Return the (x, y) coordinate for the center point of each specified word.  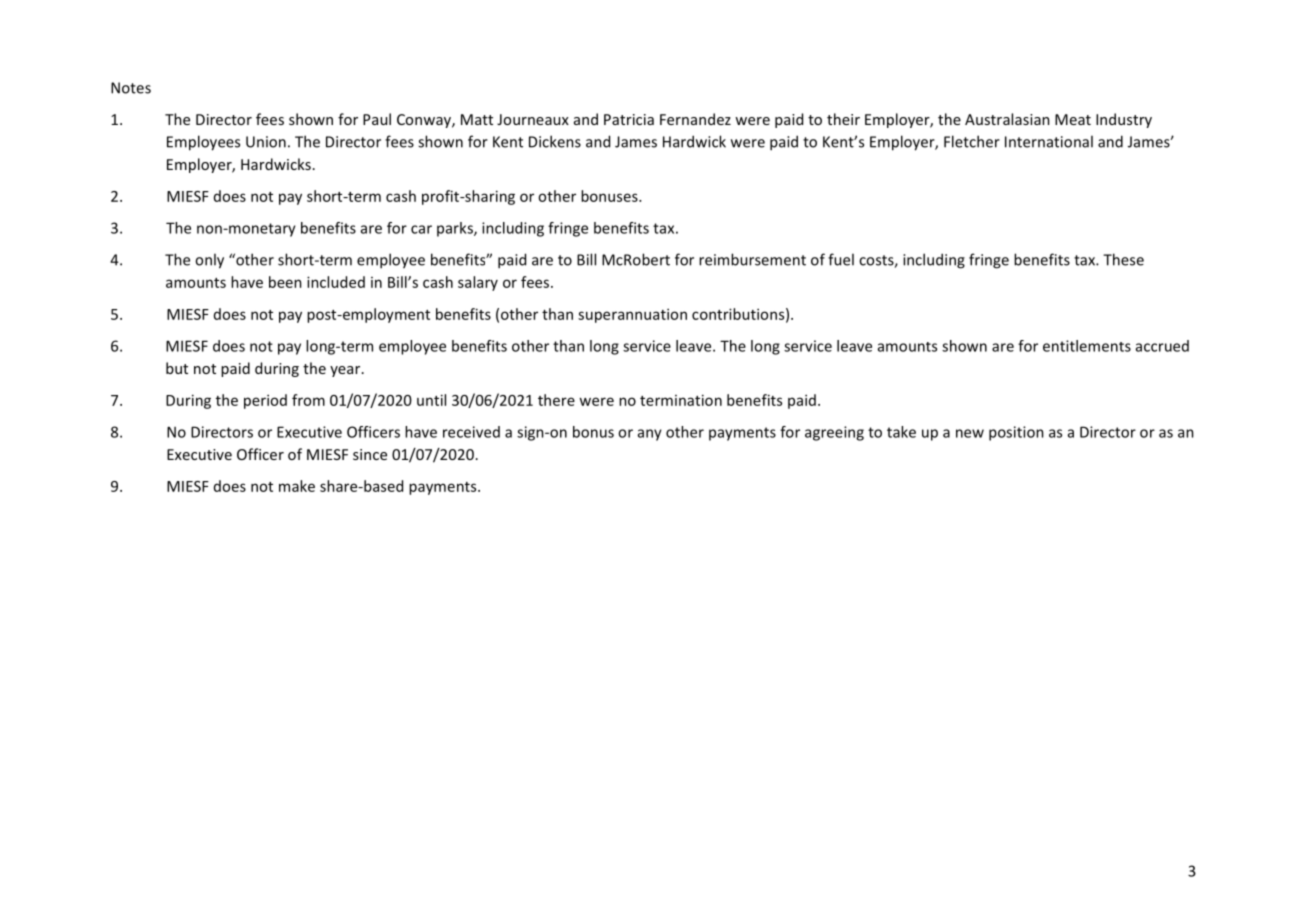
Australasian (1007, 119)
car (421, 229)
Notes (131, 88)
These (1123, 259)
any (650, 435)
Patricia (629, 119)
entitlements (1087, 346)
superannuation (632, 315)
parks (456, 229)
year (346, 371)
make (297, 486)
